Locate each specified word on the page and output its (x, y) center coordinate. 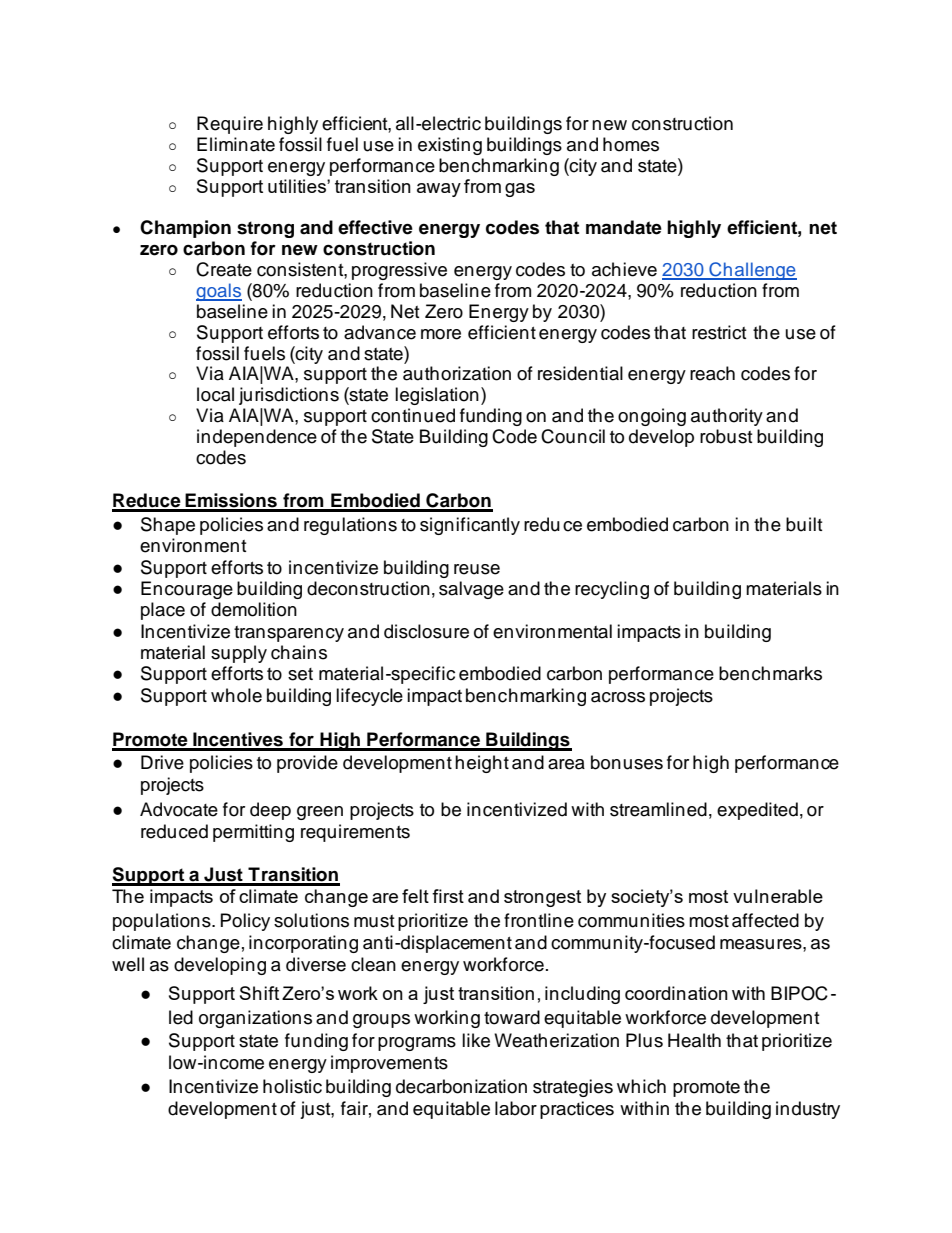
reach (712, 373)
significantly (470, 526)
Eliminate (236, 144)
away (439, 190)
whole (236, 695)
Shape (168, 526)
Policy (245, 922)
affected (765, 920)
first (448, 896)
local (215, 394)
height (482, 764)
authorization (457, 373)
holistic (292, 1086)
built (804, 524)
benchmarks (770, 673)
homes (631, 144)
